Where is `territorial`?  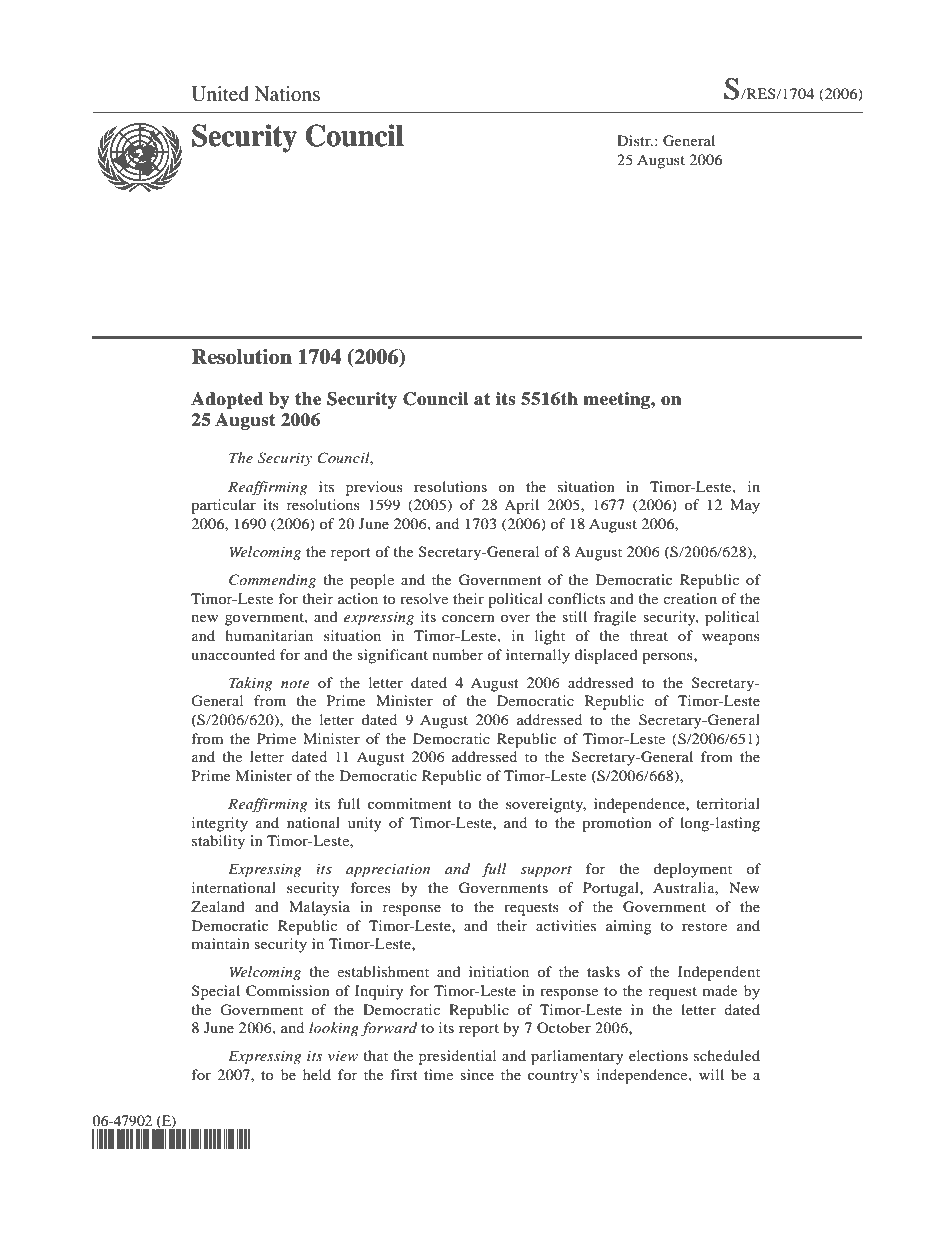 territorial is located at coordinates (728, 803).
